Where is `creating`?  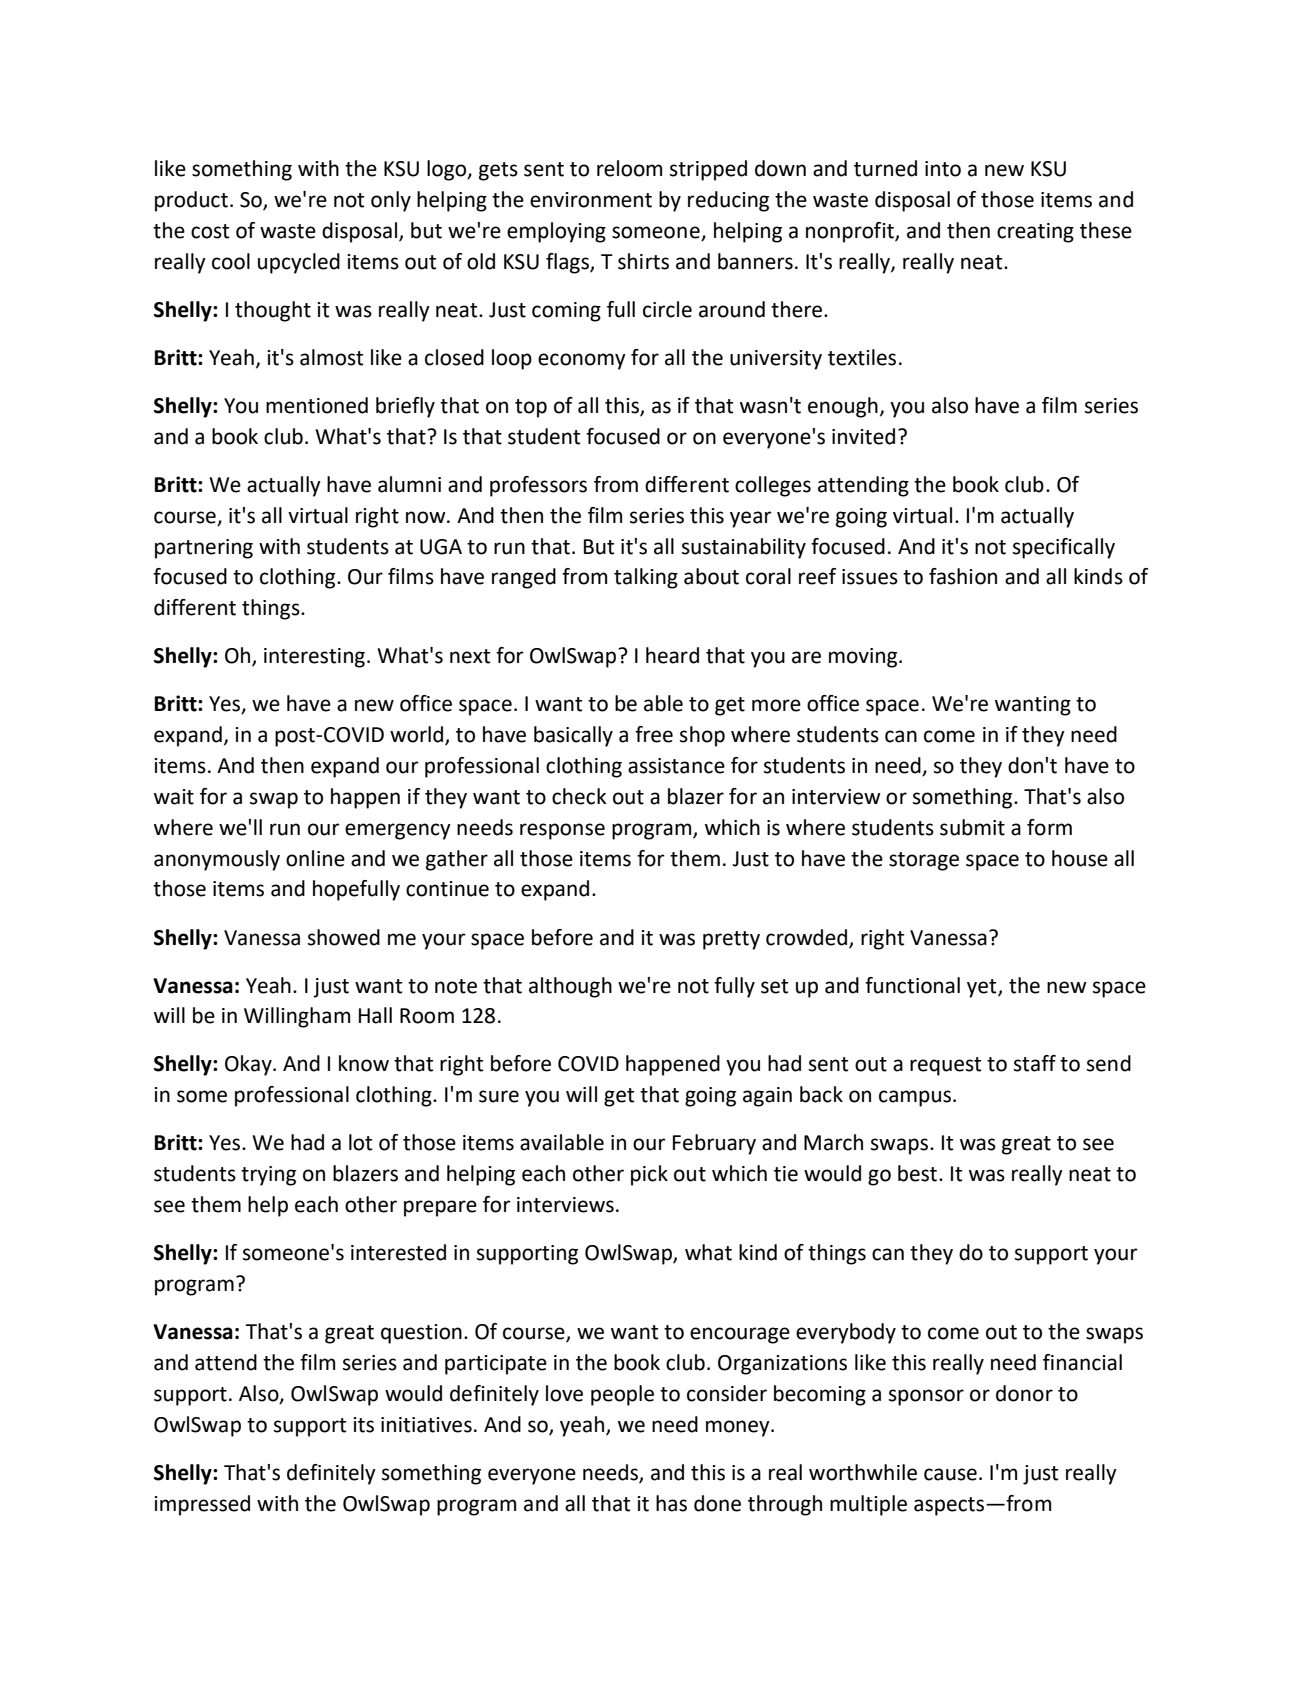
creating is located at coordinates (1035, 233).
